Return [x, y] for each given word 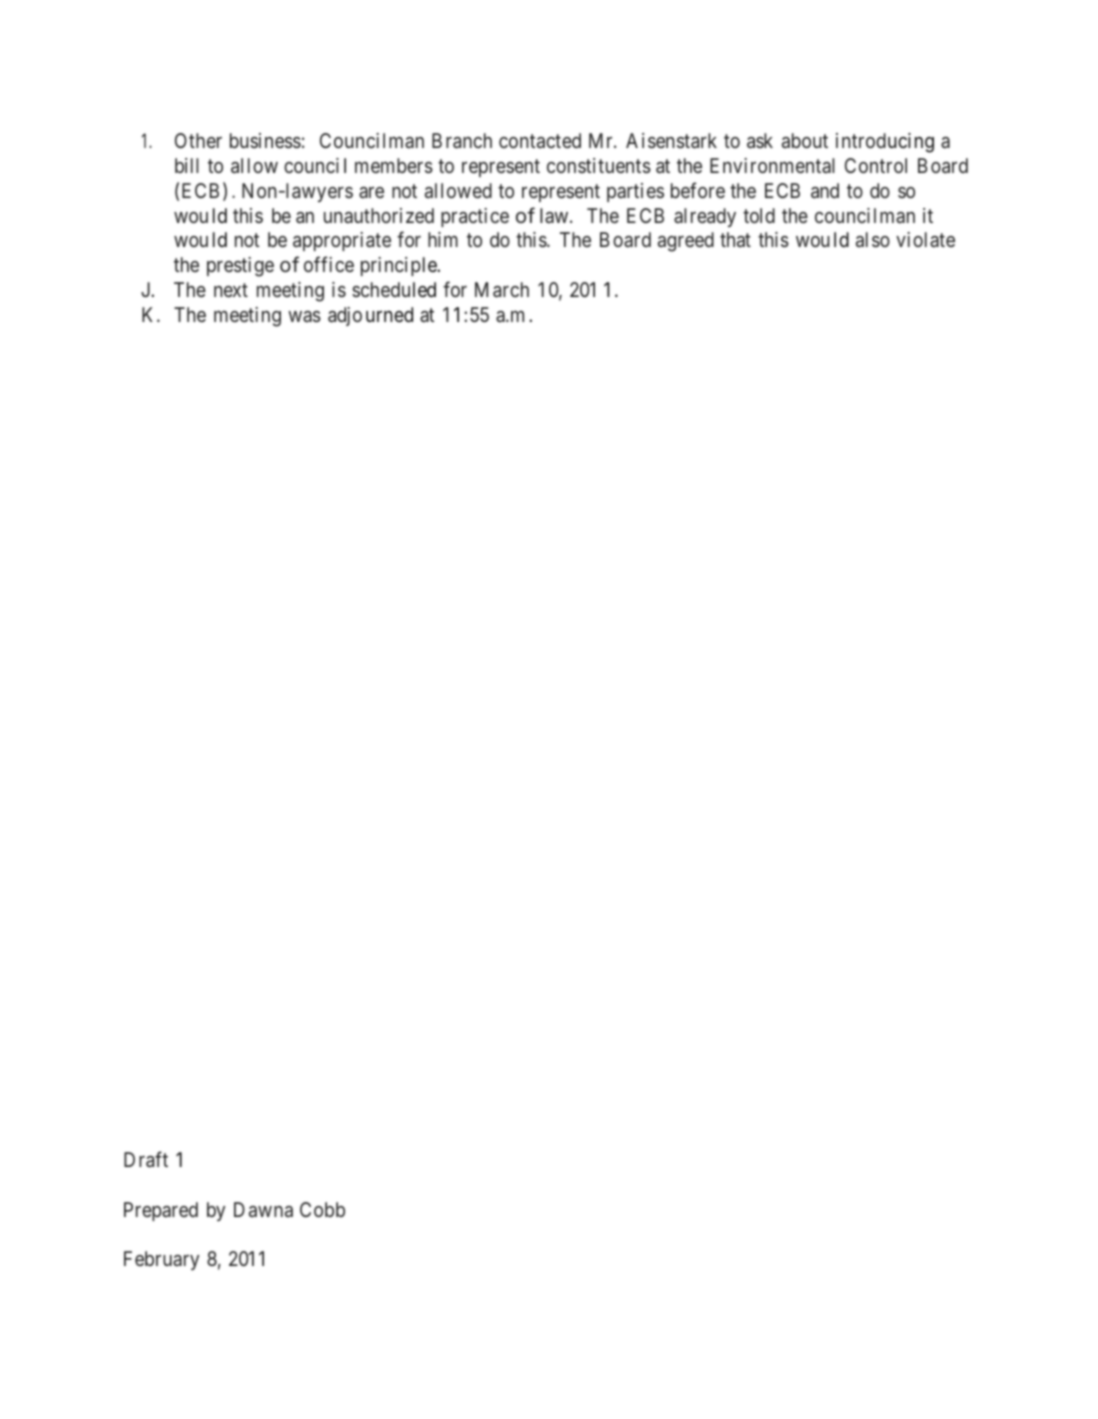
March [502, 289]
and [825, 190]
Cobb [322, 1209]
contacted [540, 140]
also [873, 239]
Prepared [161, 1211]
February [161, 1260]
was [304, 316]
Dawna [263, 1209]
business [265, 140]
